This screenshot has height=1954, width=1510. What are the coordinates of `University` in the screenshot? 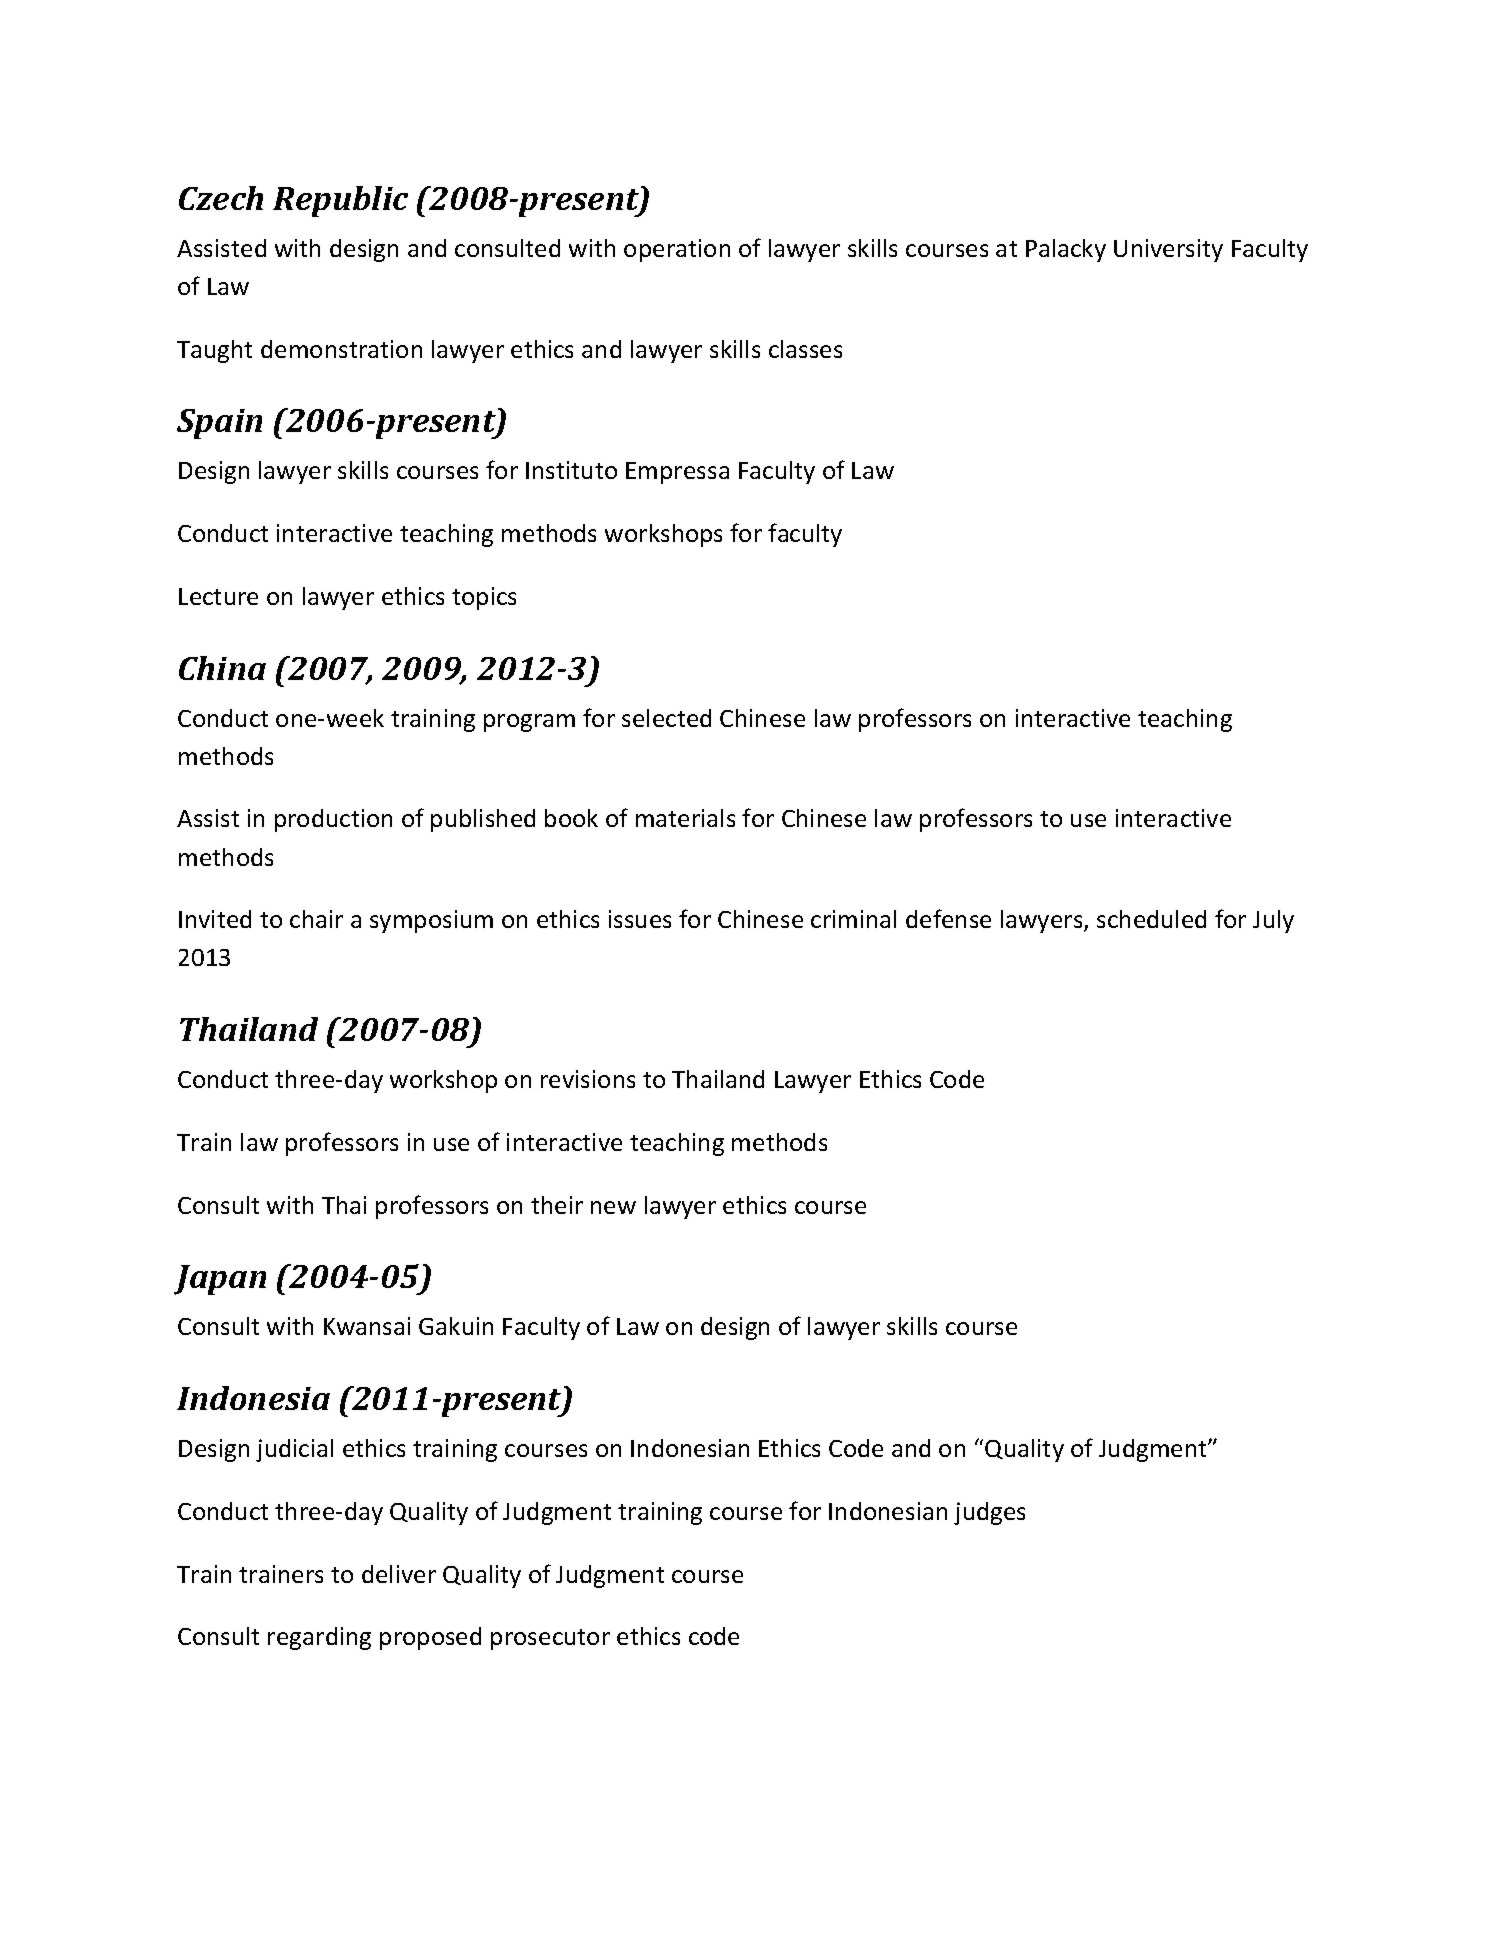 It's located at (1168, 250).
